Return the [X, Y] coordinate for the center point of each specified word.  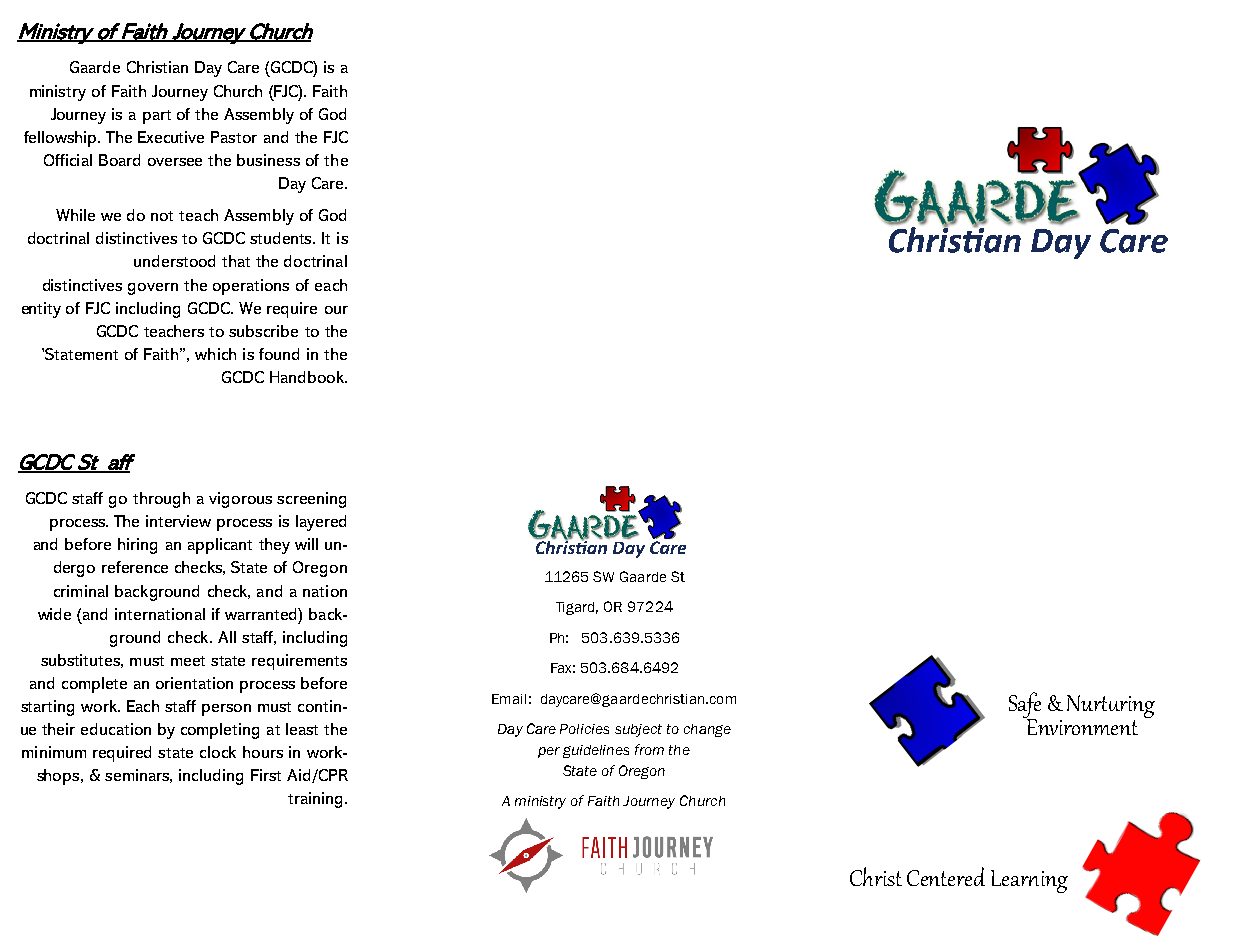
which [215, 354]
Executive [171, 137]
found [279, 354]
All [227, 637]
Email [509, 699]
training [315, 800]
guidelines [596, 751]
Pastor [234, 137]
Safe [1025, 706]
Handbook [308, 377]
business [268, 160]
